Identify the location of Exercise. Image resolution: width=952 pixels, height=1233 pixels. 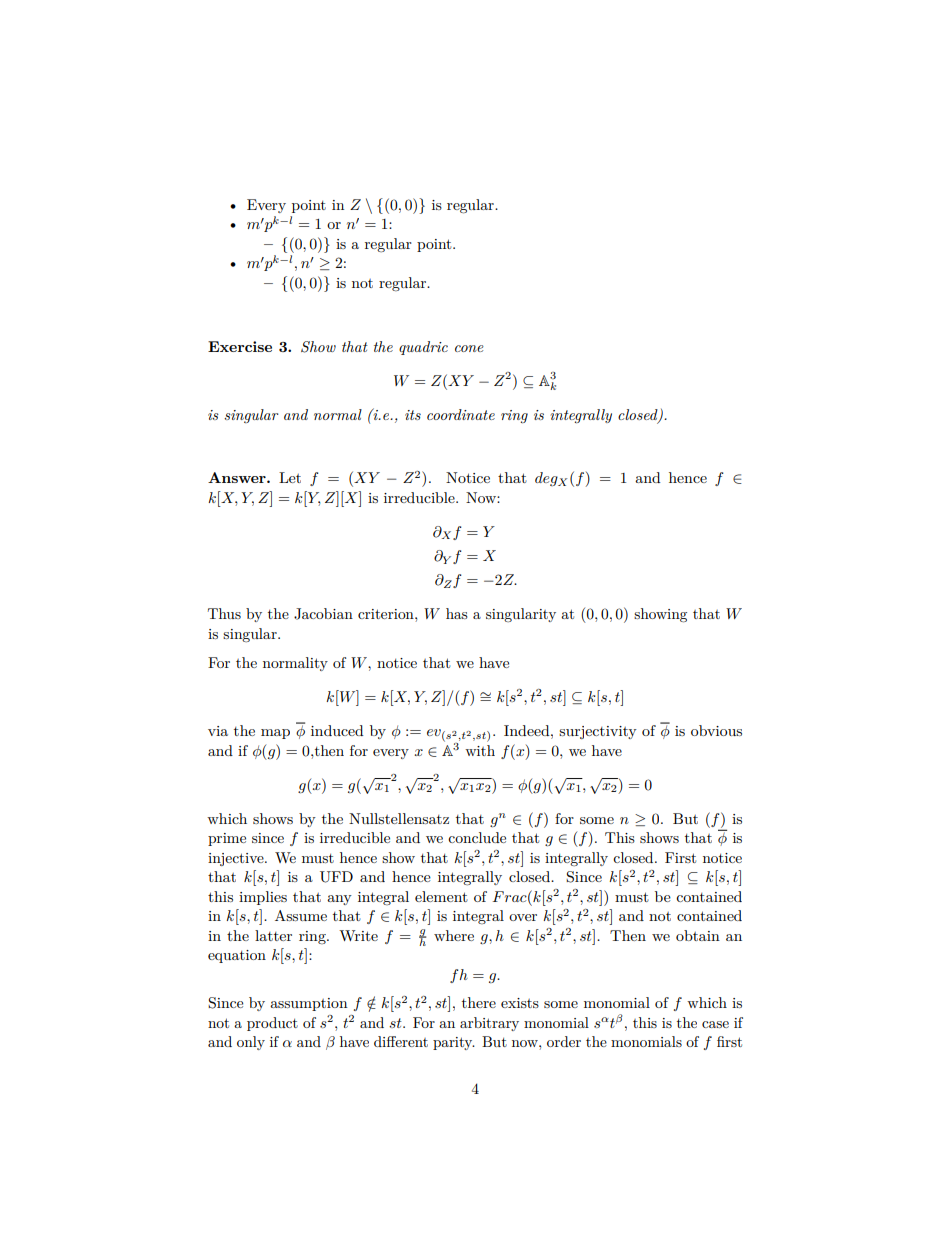
(240, 346).
